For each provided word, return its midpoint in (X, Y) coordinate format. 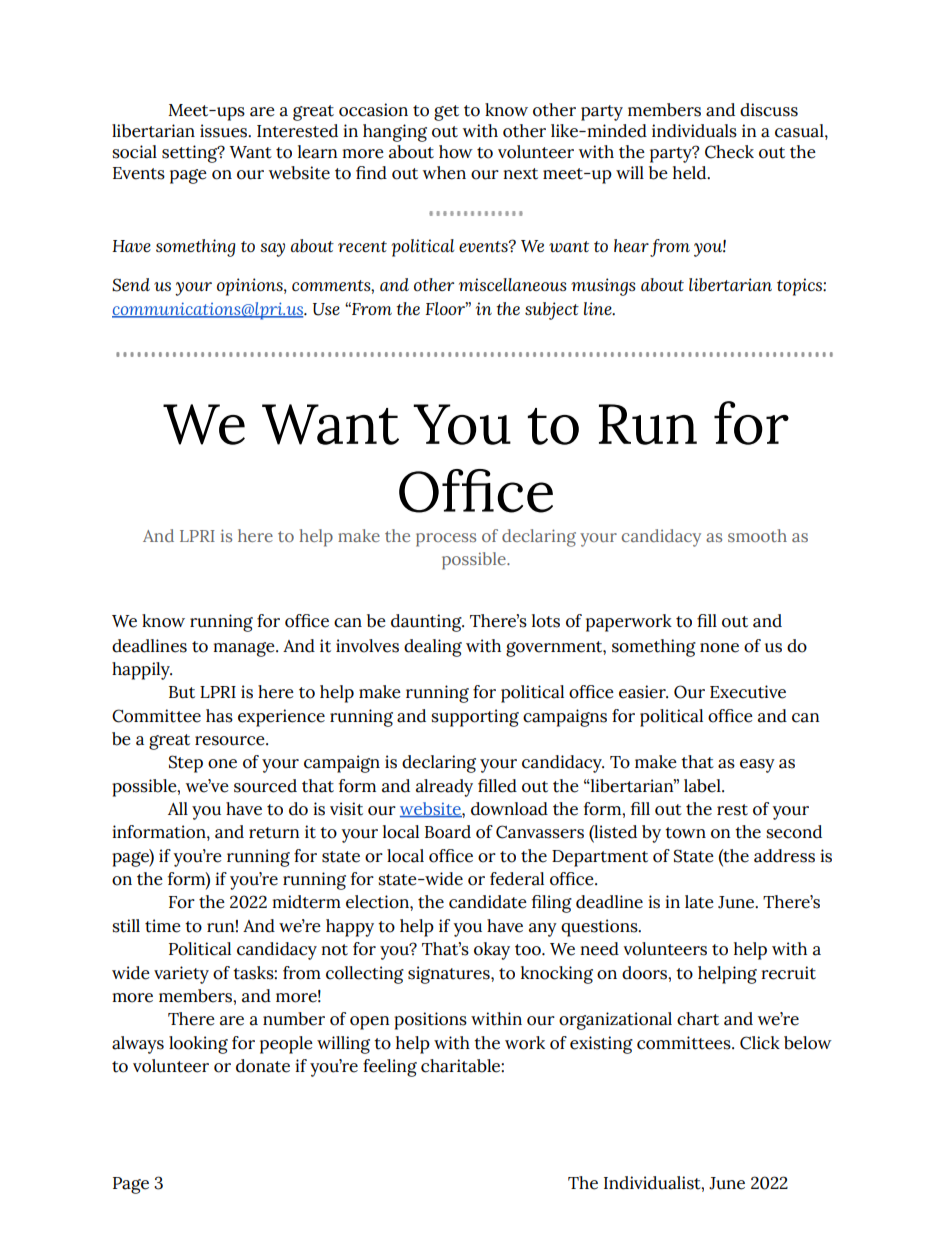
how (456, 152)
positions (430, 1021)
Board (448, 832)
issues (225, 131)
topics (800, 287)
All (178, 808)
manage (245, 649)
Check (729, 152)
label (703, 786)
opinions (251, 287)
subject (552, 311)
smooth (757, 535)
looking (198, 1045)
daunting (427, 623)
